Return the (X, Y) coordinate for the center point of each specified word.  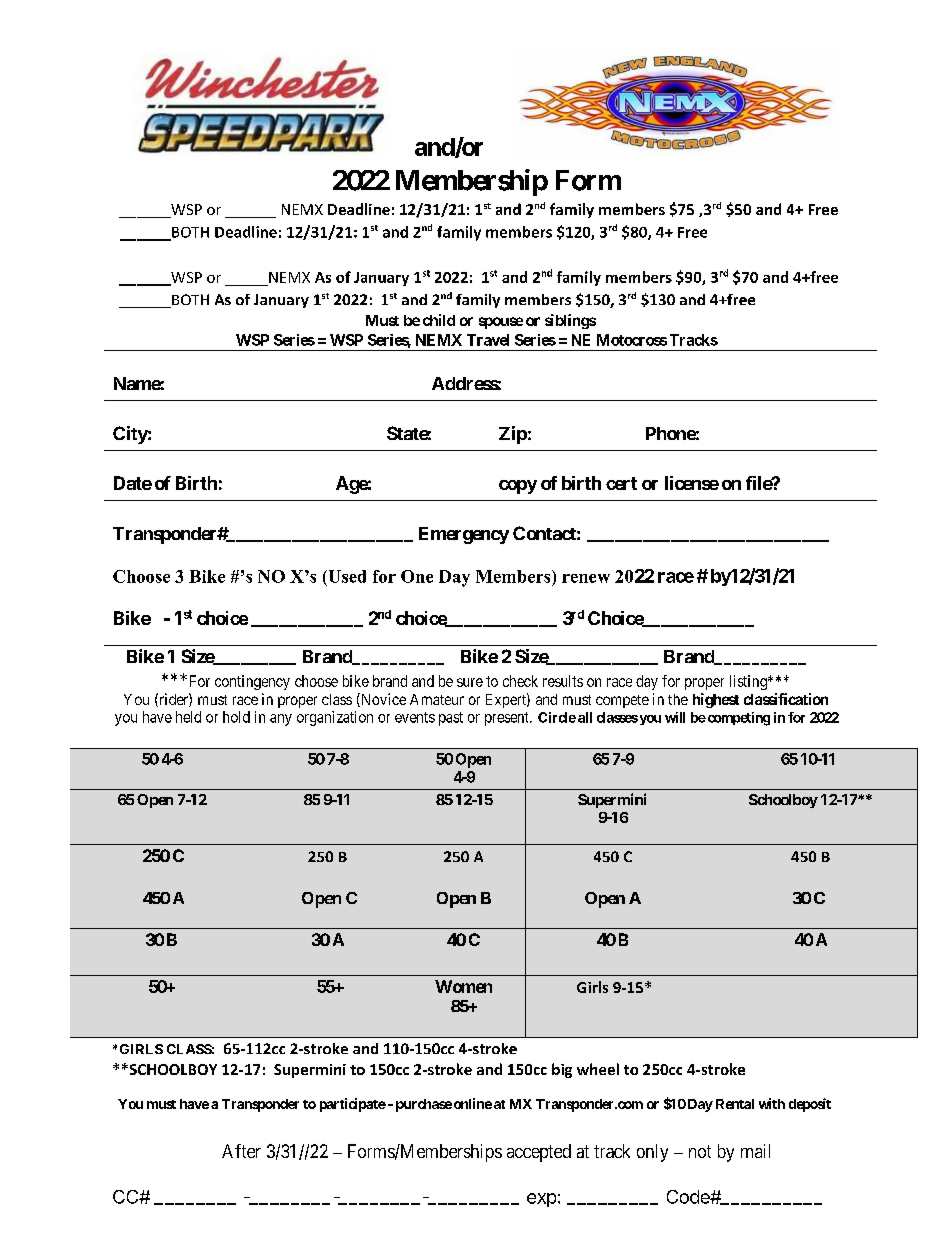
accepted (539, 1153)
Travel (488, 340)
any (281, 720)
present (508, 719)
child (439, 320)
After (241, 1151)
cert (621, 483)
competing (737, 719)
